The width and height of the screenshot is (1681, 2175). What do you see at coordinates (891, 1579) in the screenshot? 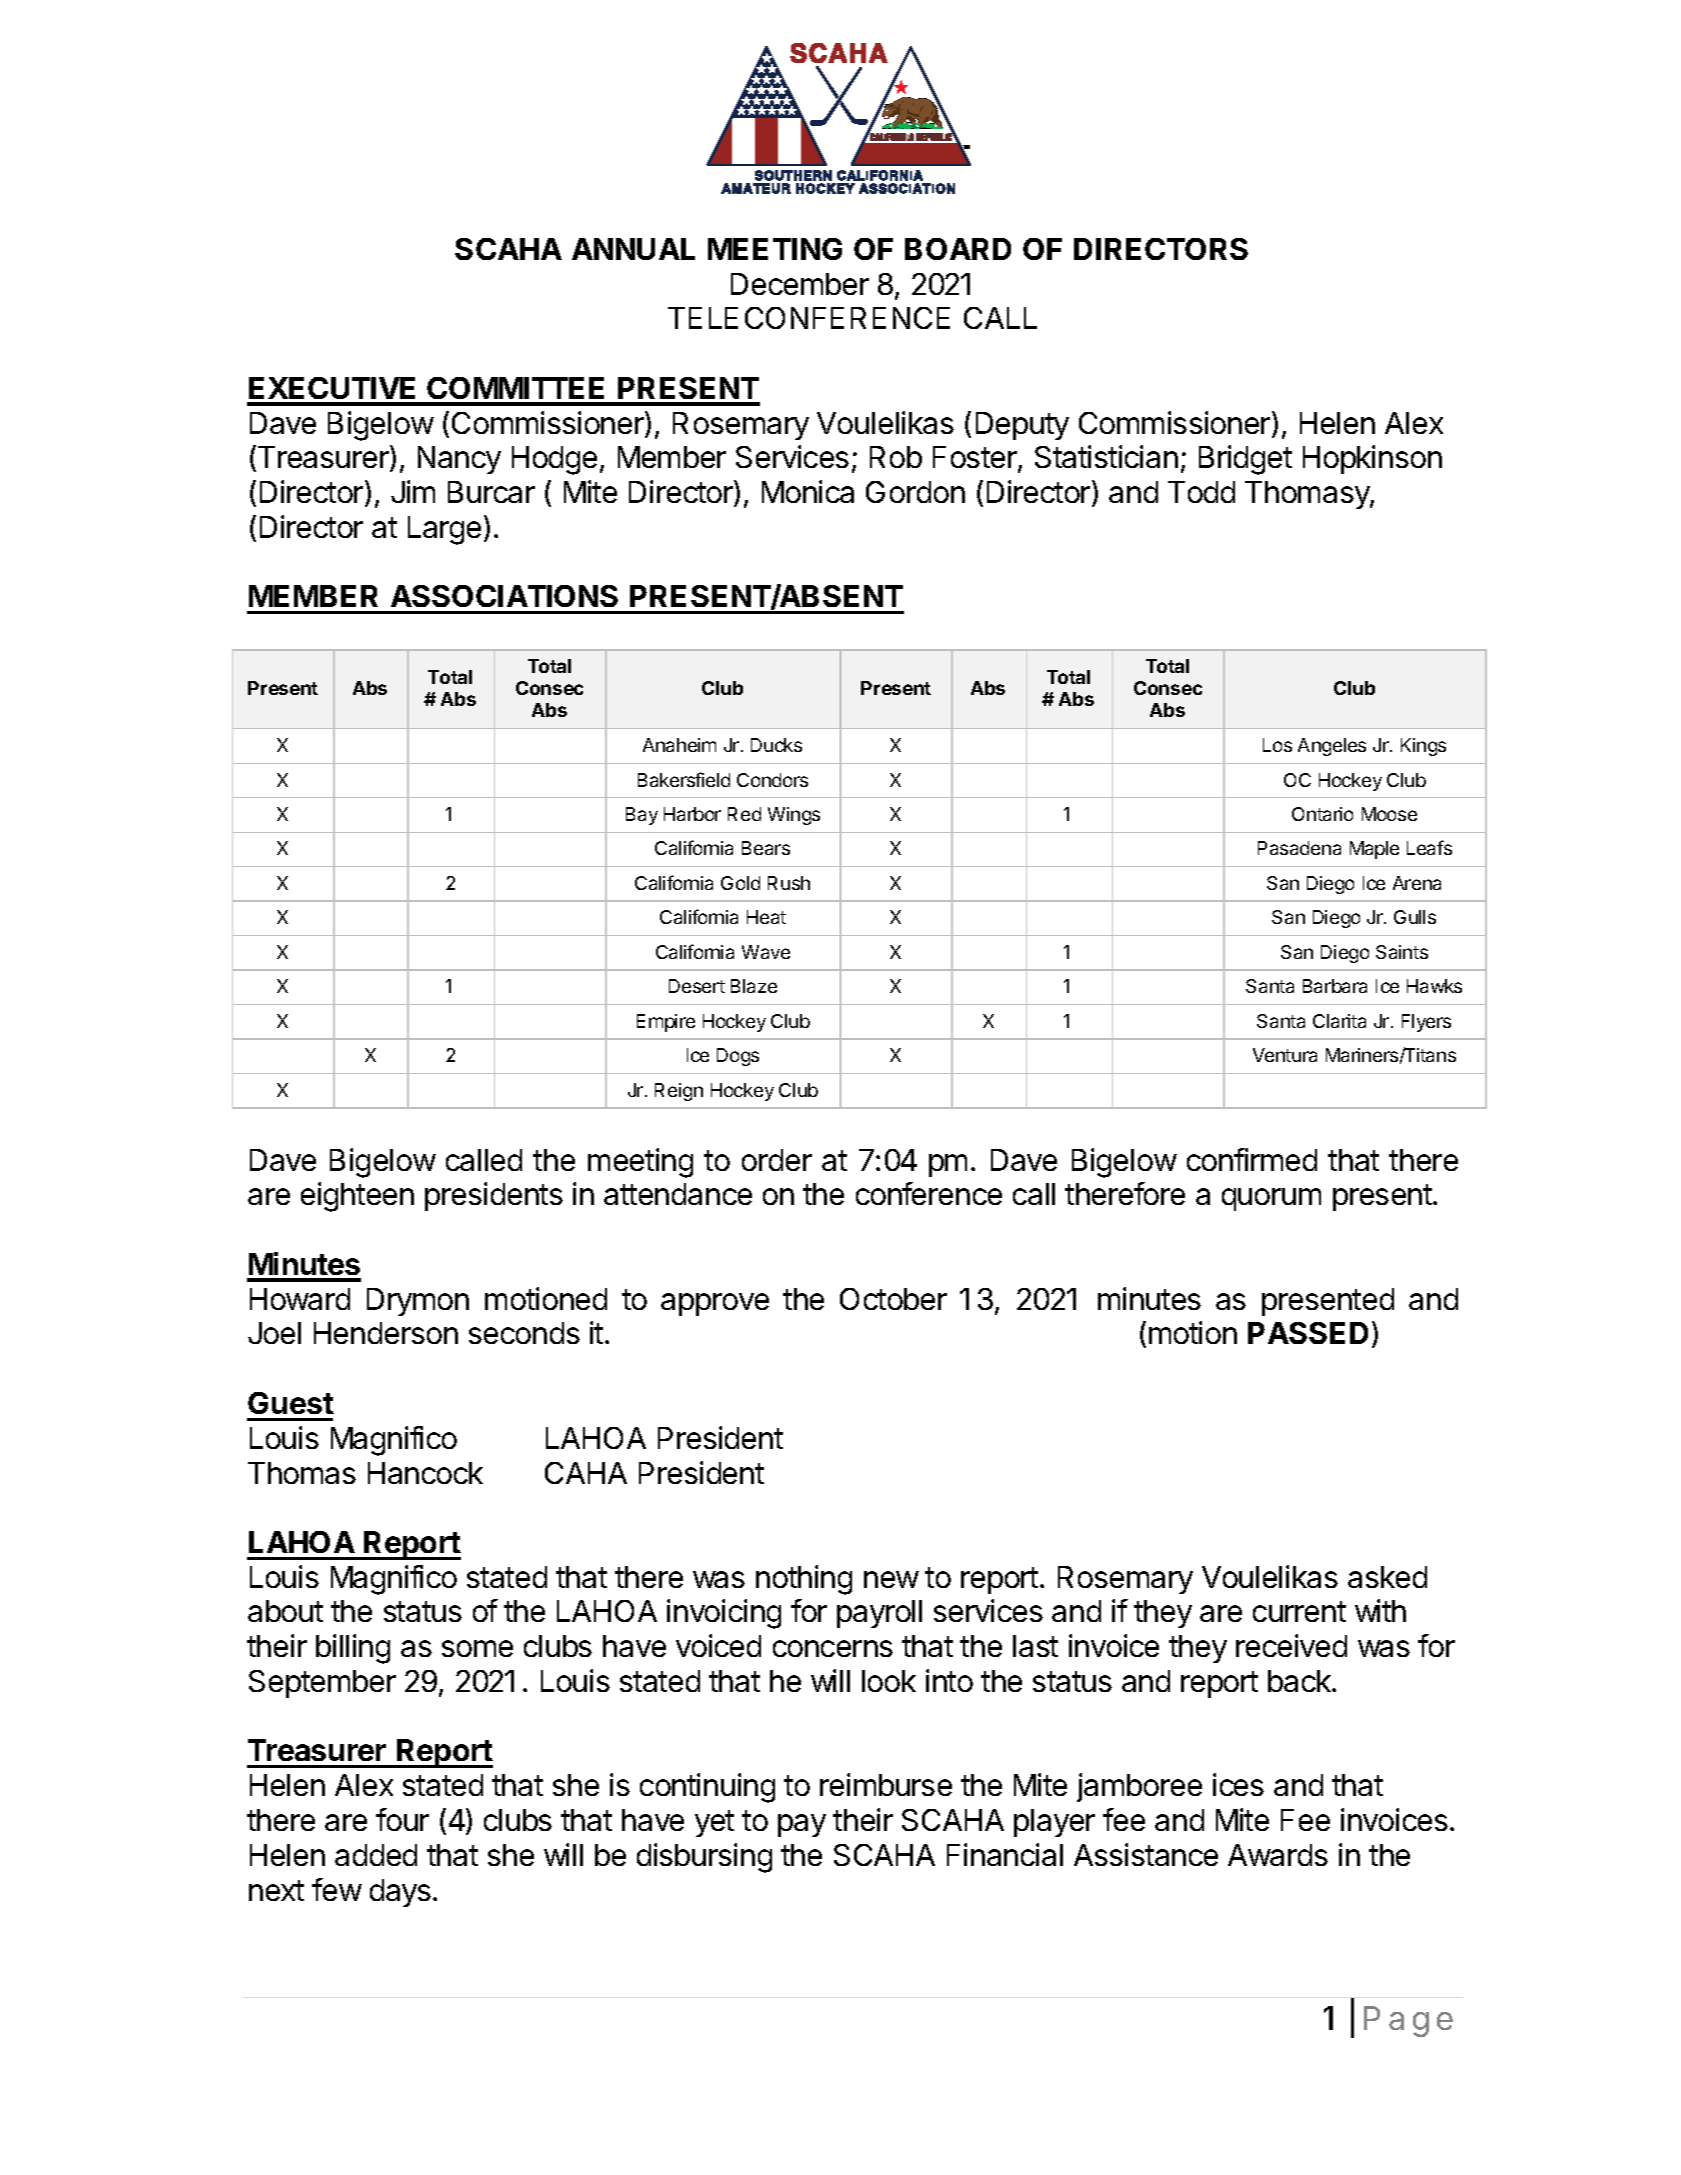
I see `new` at bounding box center [891, 1579].
